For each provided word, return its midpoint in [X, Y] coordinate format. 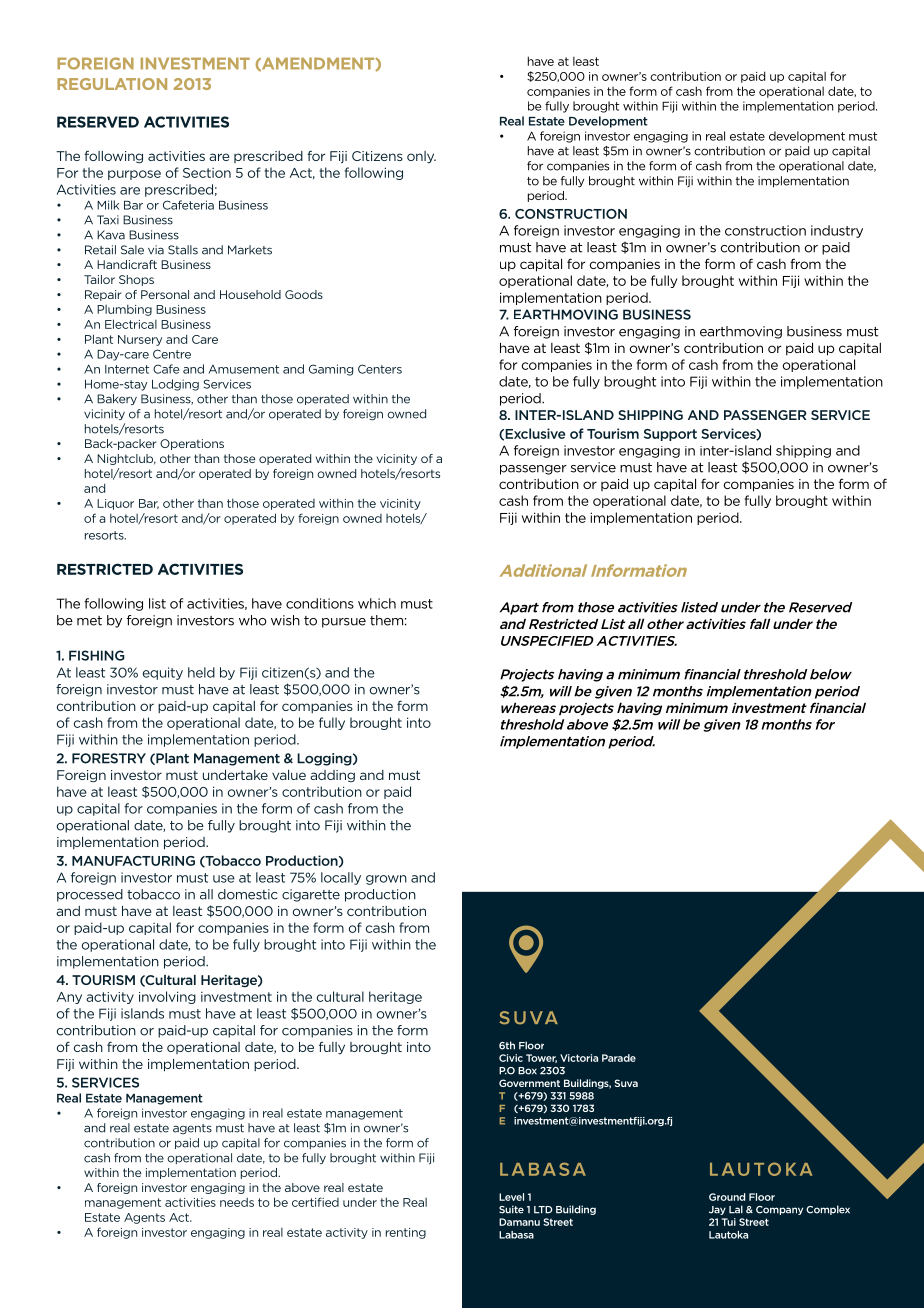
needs [237, 1202]
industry [837, 231]
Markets [250, 250]
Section [207, 173]
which [377, 603]
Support [670, 435]
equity [163, 673]
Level [511, 1197]
